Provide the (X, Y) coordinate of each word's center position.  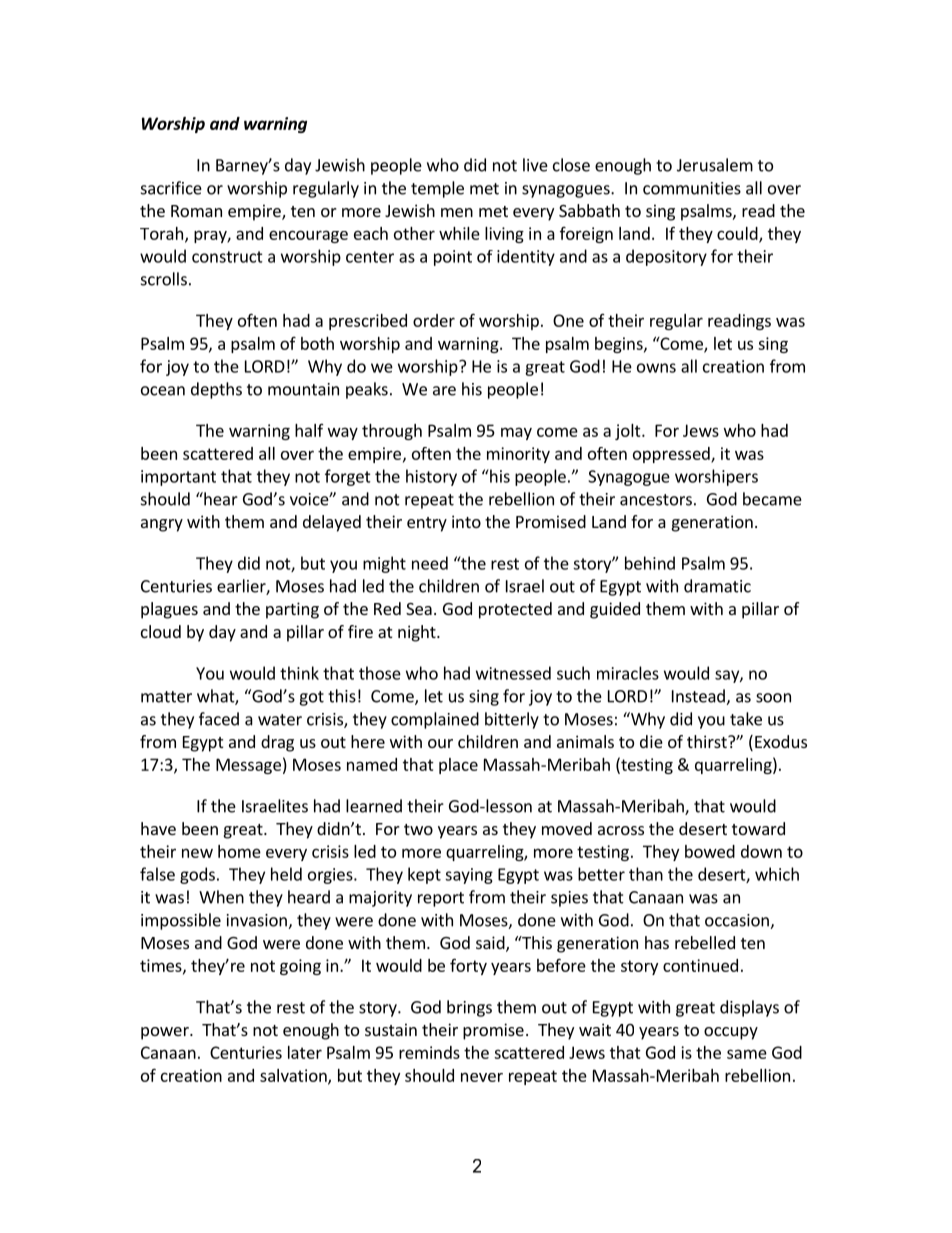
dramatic (717, 586)
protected (515, 610)
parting (292, 610)
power (166, 1033)
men (457, 212)
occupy (731, 1033)
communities (692, 188)
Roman (196, 211)
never (482, 1077)
